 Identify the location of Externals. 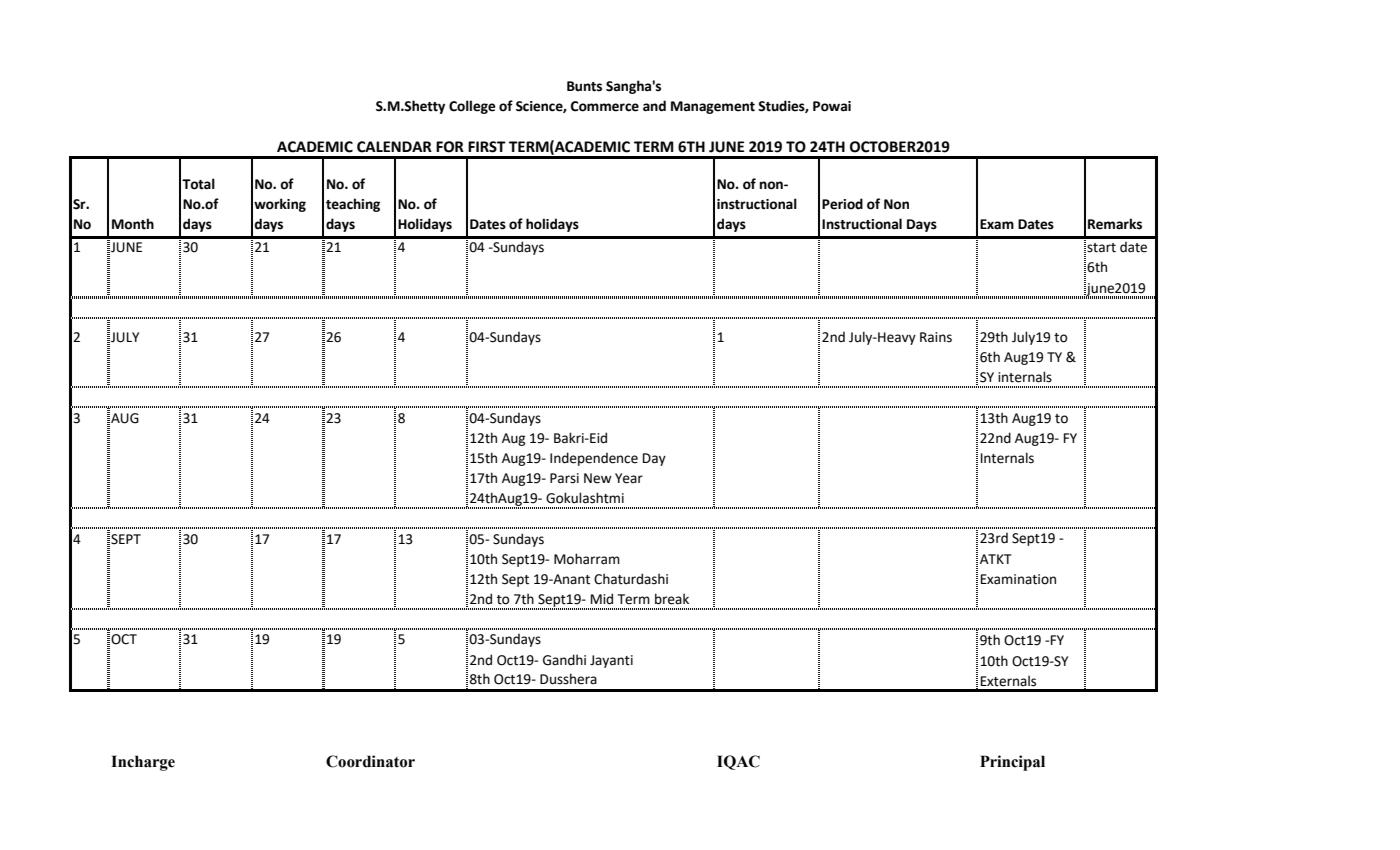
(1008, 681).
